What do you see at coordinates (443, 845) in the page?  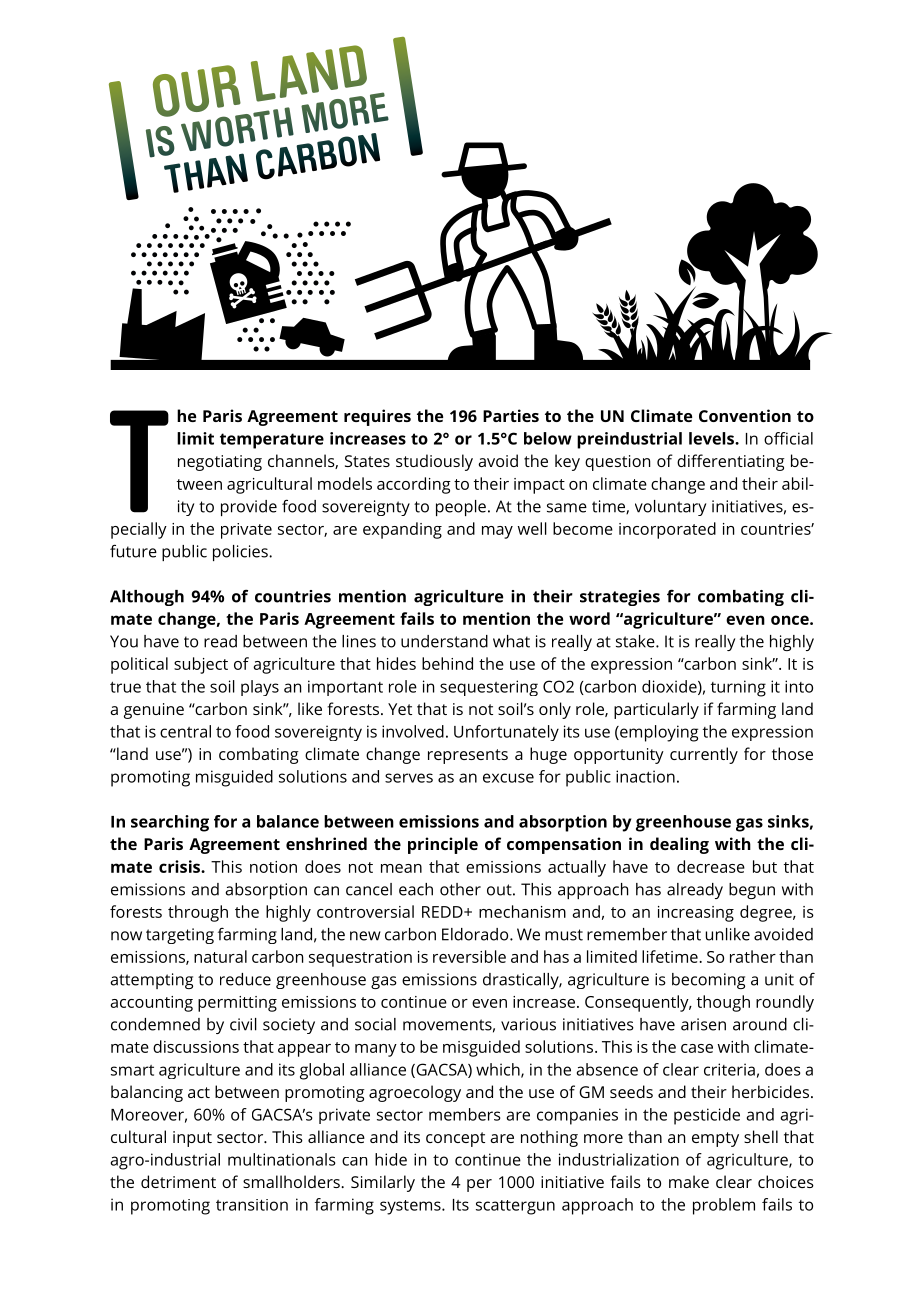 I see `principle` at bounding box center [443, 845].
